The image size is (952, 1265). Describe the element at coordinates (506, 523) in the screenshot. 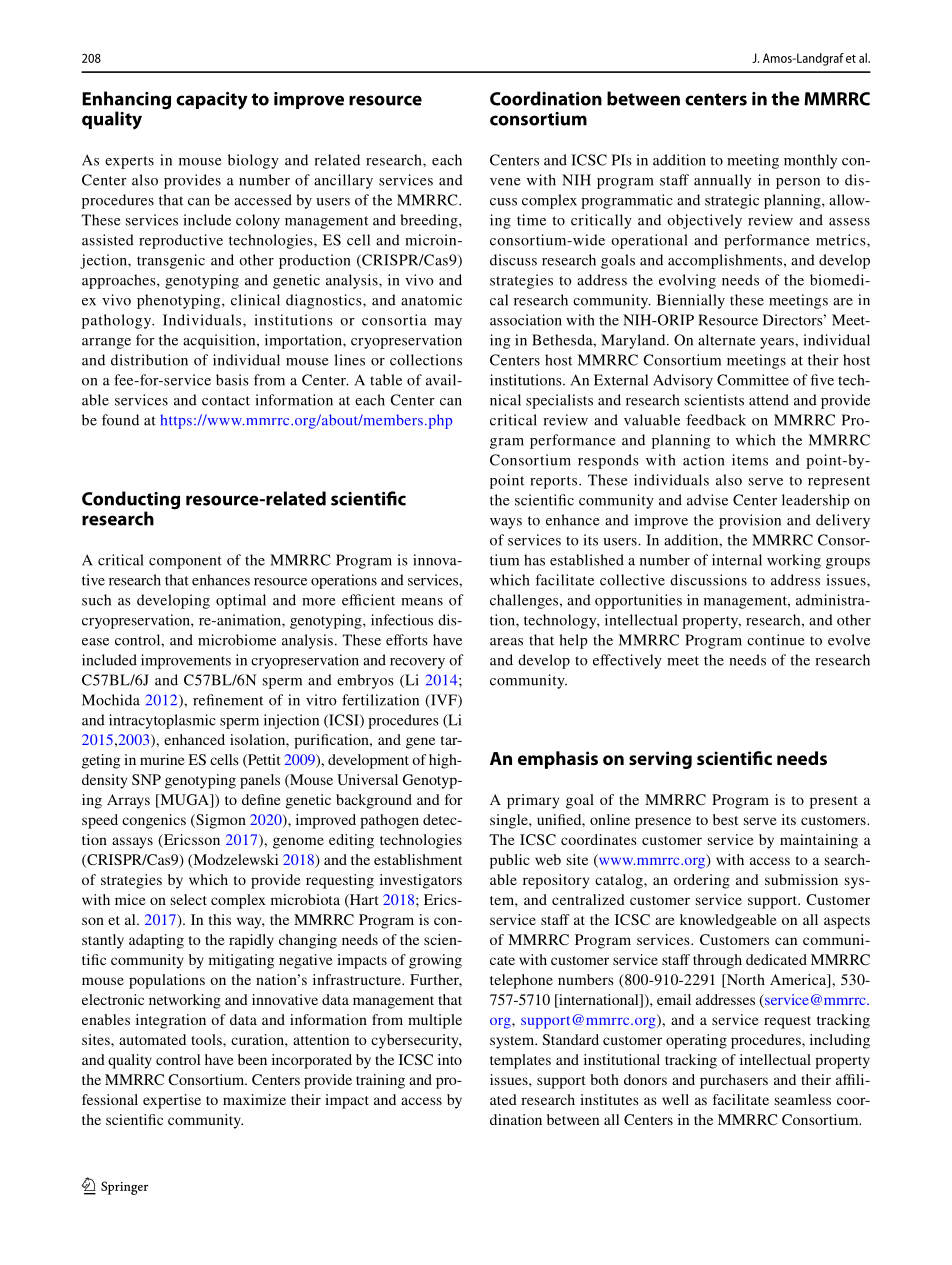

I see `ways` at that location.
